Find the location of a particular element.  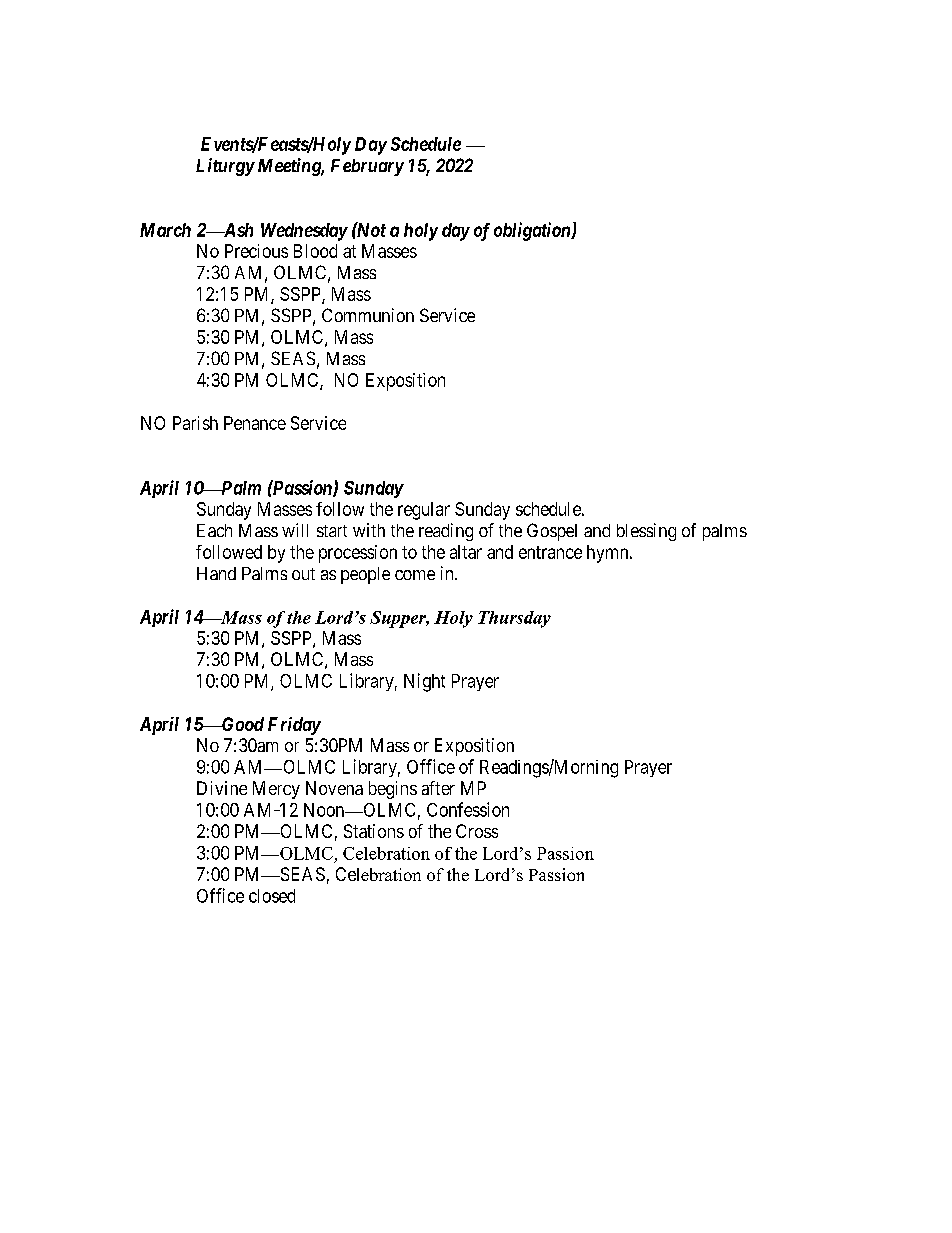

Liturgy is located at coordinates (225, 167).
